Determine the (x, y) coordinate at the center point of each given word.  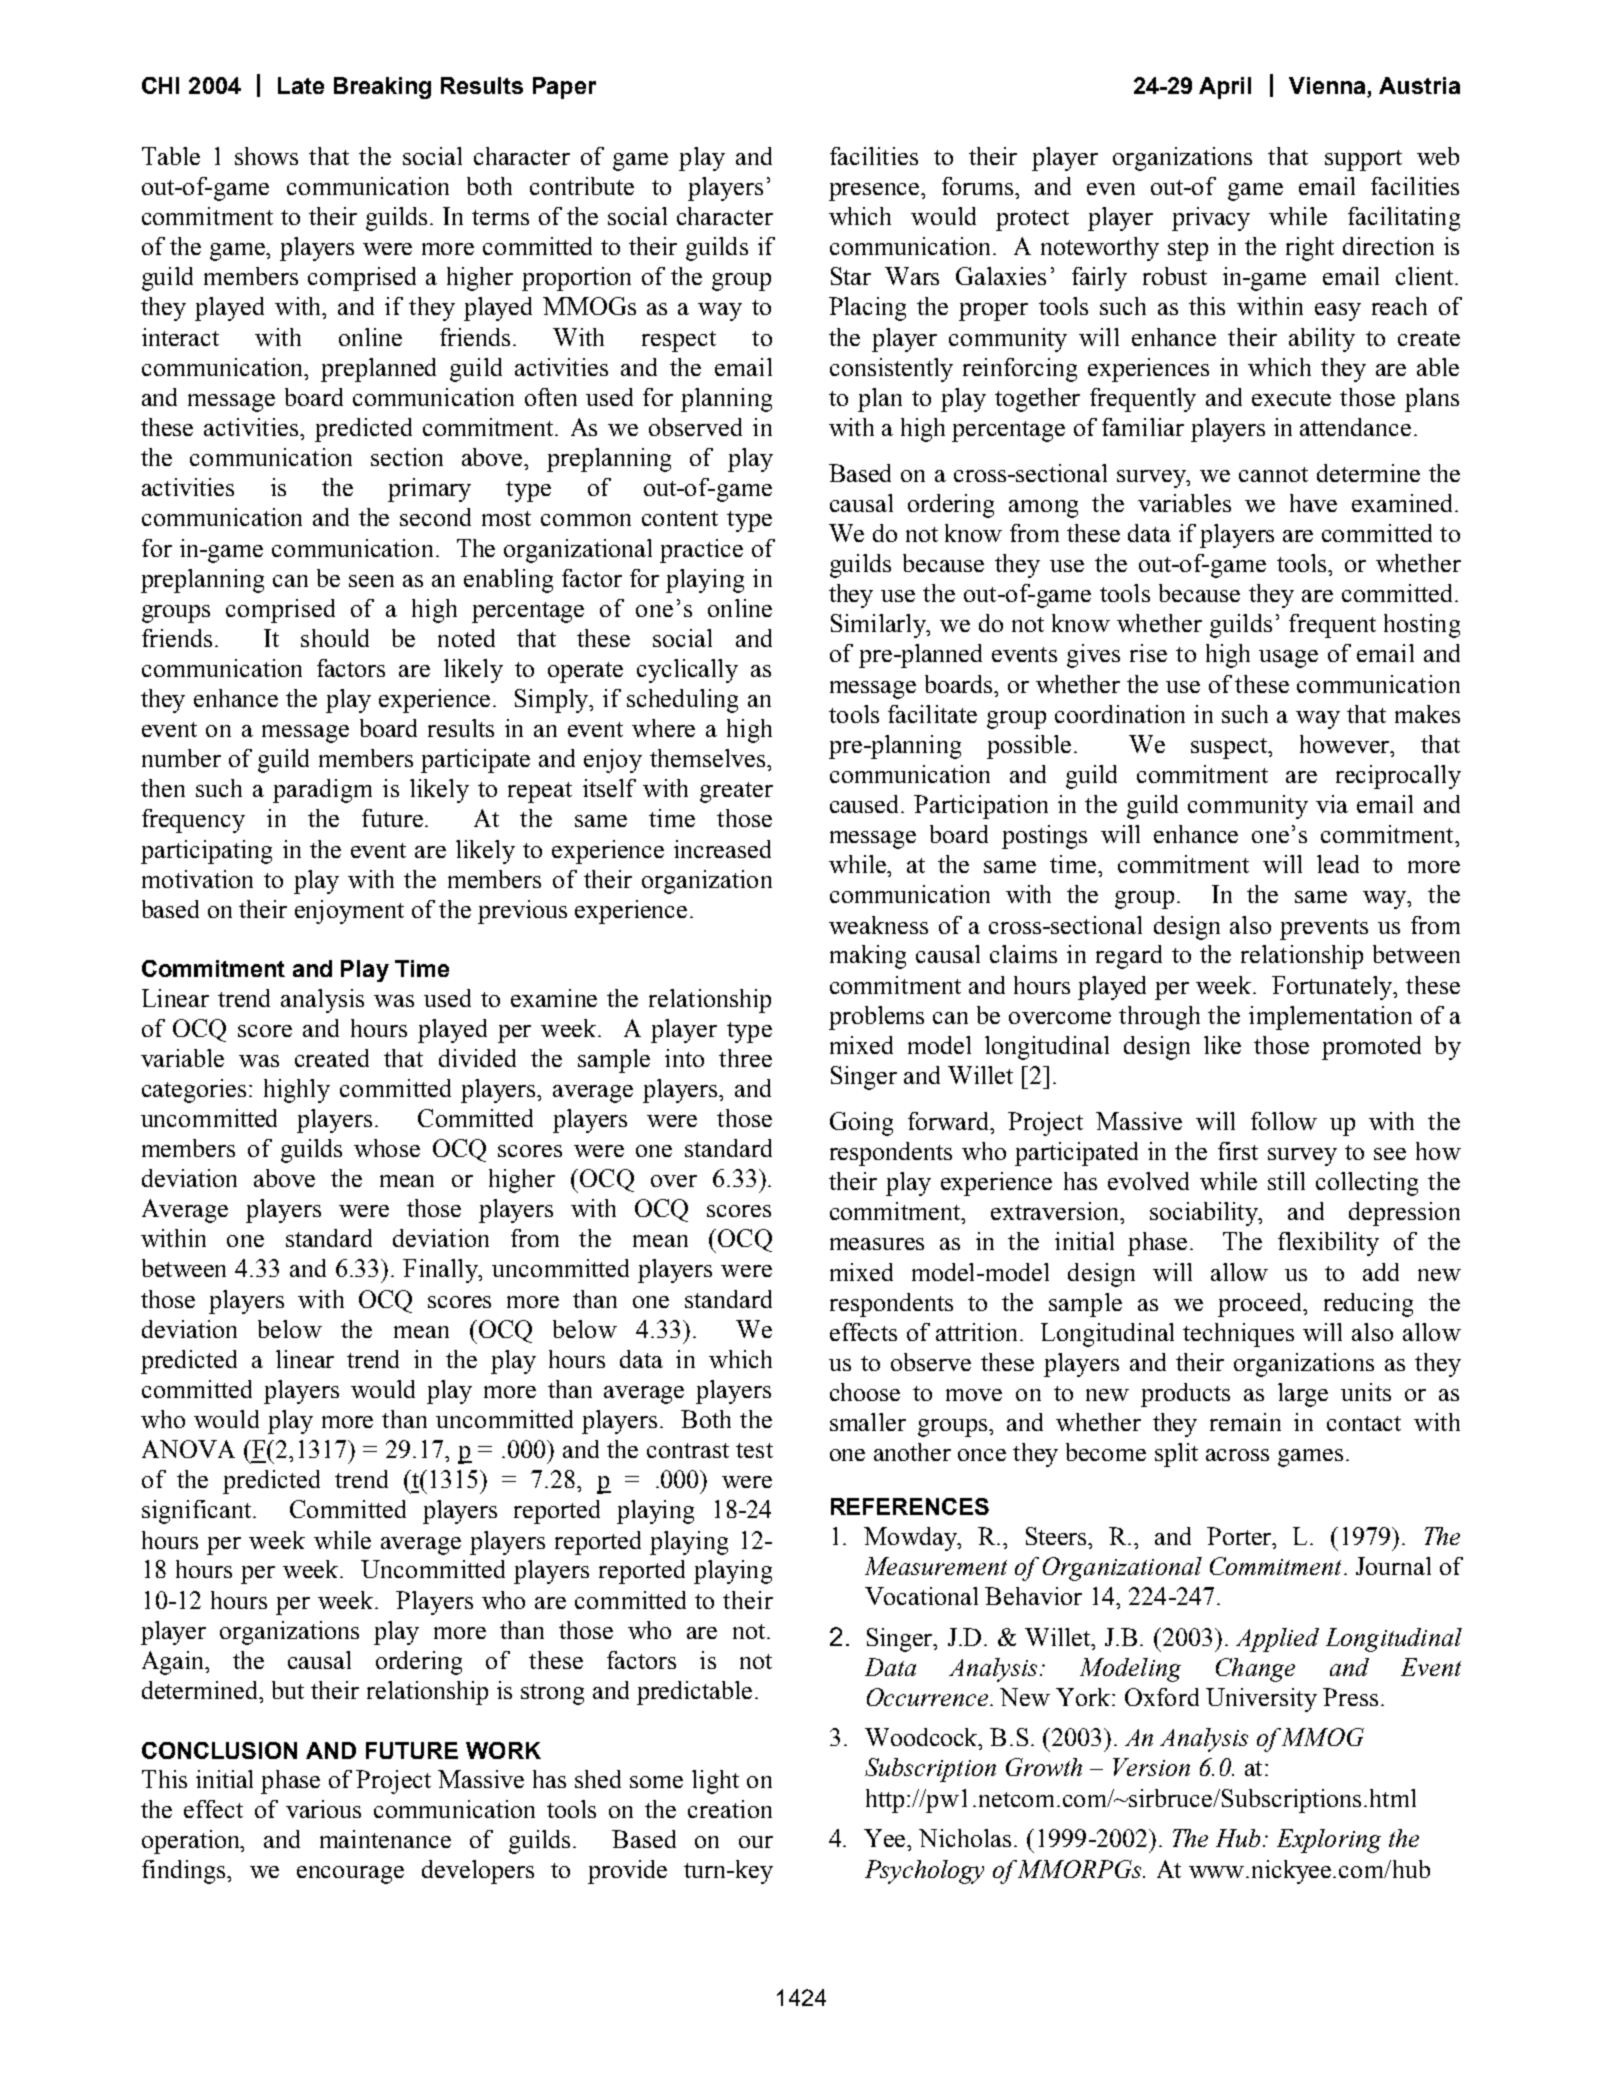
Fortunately (1334, 988)
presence (875, 192)
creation (730, 1809)
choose (865, 1392)
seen (371, 581)
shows (266, 156)
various (323, 1809)
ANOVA (188, 1449)
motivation (197, 879)
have (1313, 503)
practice (701, 551)
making (868, 957)
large (1303, 1395)
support (1363, 160)
